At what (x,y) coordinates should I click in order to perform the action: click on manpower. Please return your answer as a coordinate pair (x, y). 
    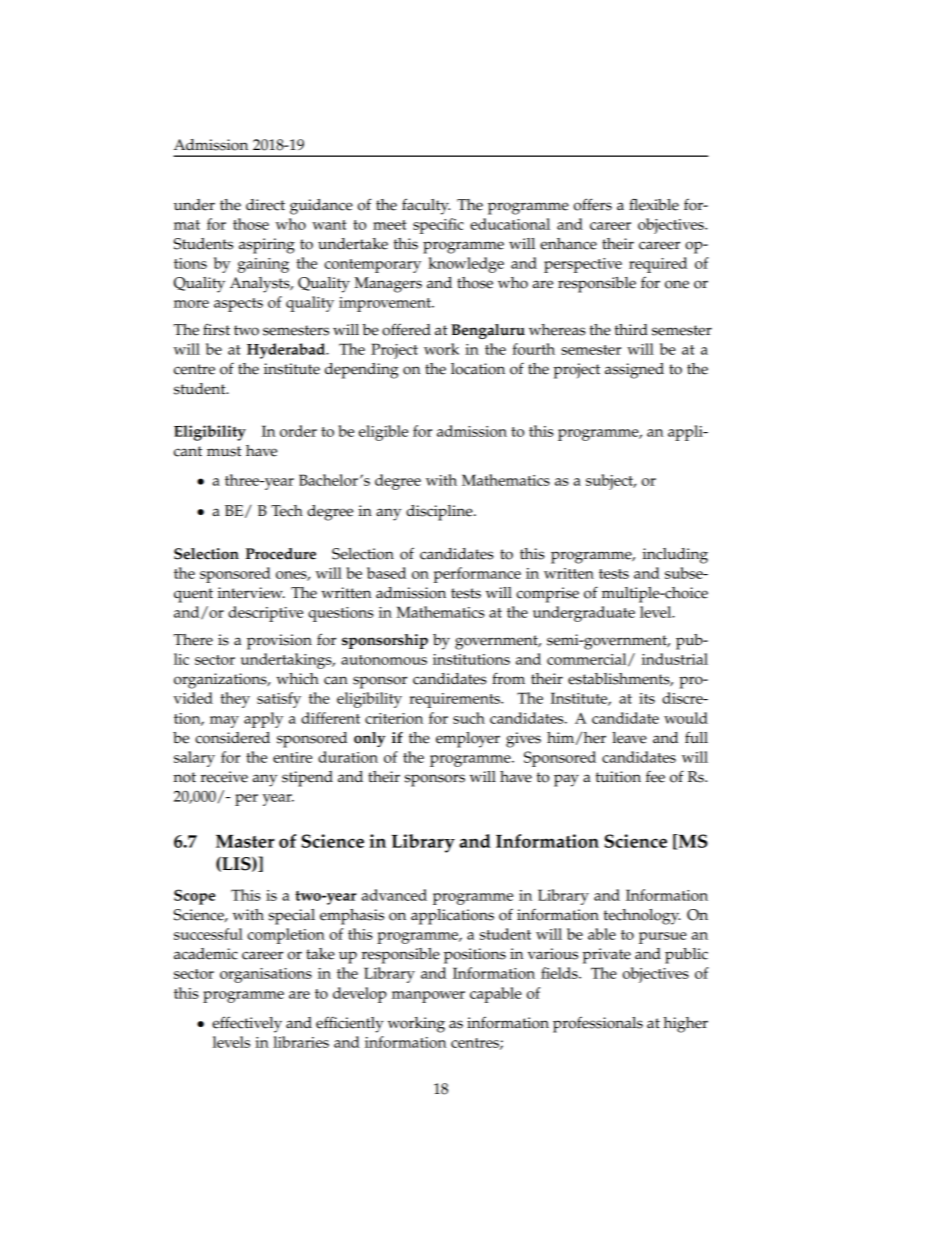
    Looking at the image, I should click on (428, 997).
